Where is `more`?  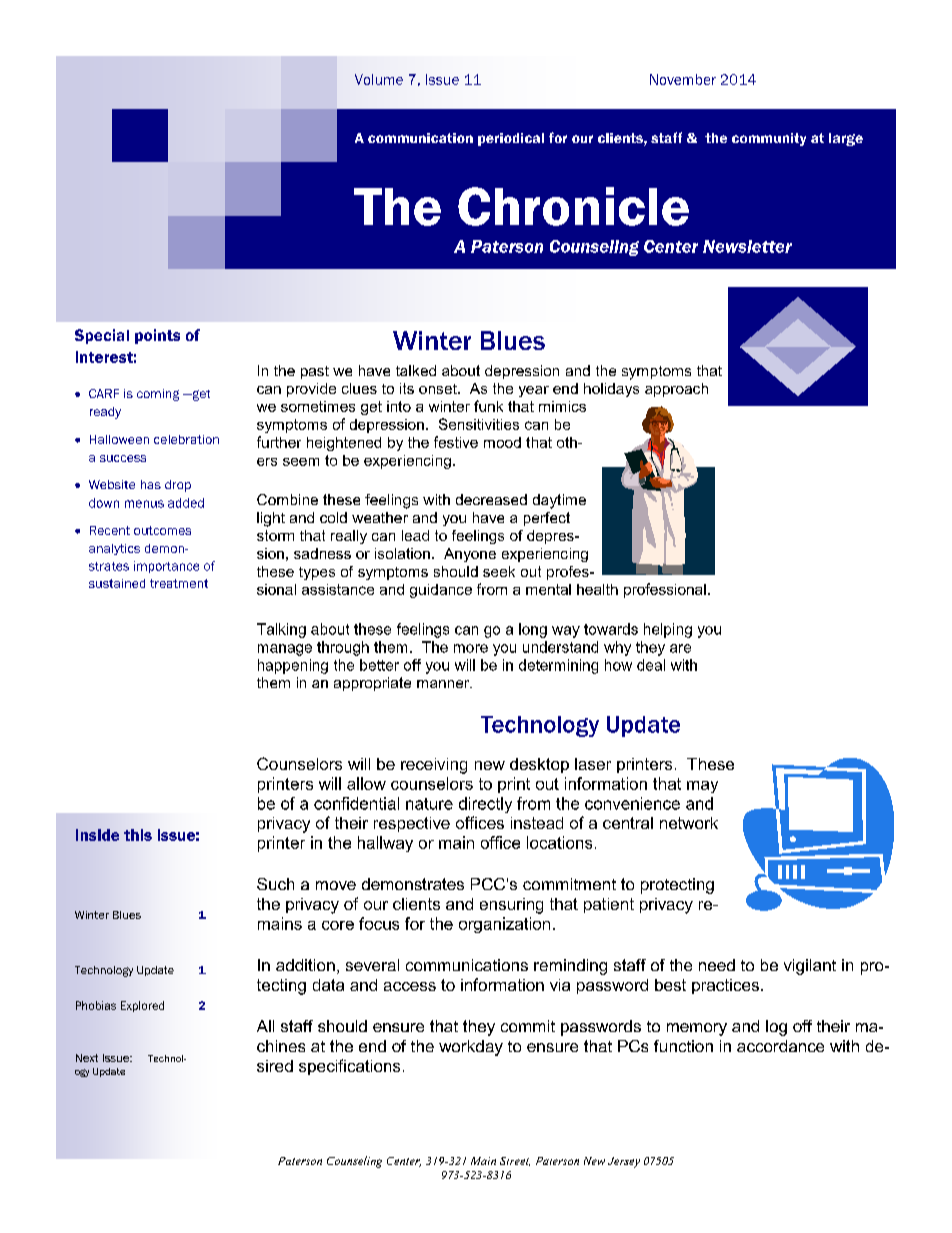 more is located at coordinates (471, 648).
